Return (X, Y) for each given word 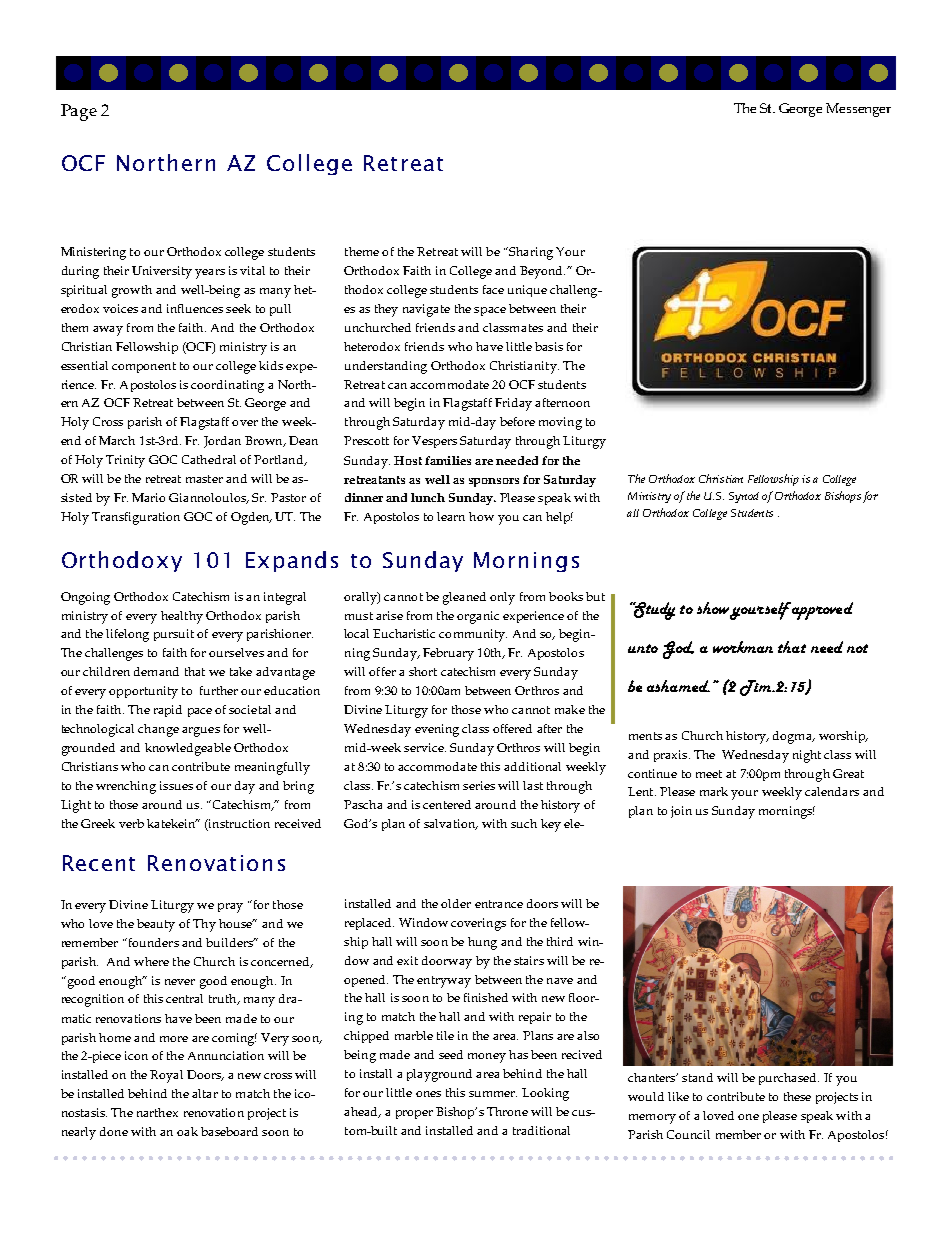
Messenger (858, 110)
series (479, 785)
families (448, 460)
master (204, 479)
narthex (157, 1112)
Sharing (530, 253)
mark (714, 791)
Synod (744, 497)
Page (79, 112)
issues (176, 785)
